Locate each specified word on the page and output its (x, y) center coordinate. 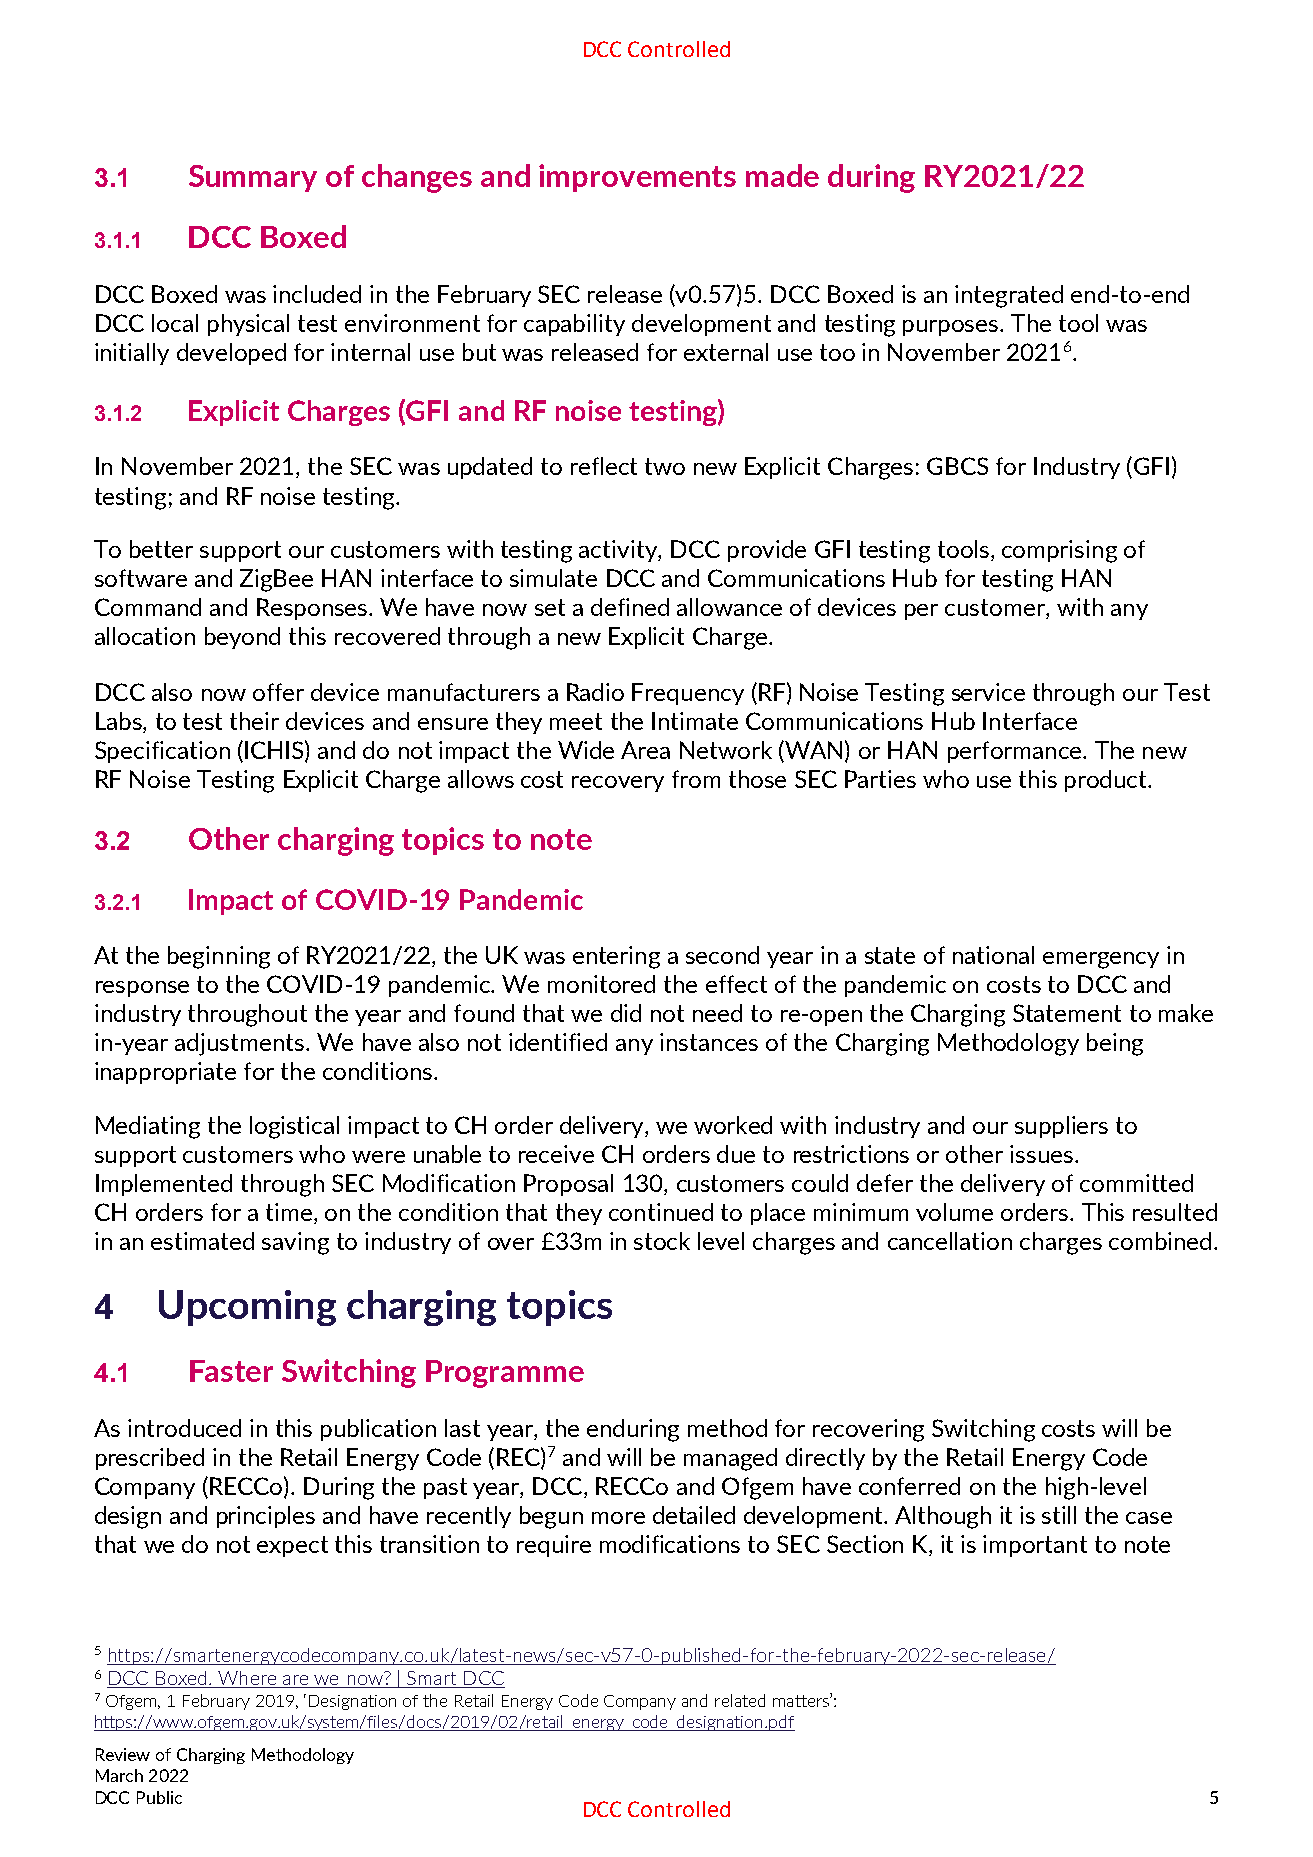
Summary (253, 178)
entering (616, 957)
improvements (637, 178)
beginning (219, 957)
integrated (1009, 296)
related (740, 1700)
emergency (1101, 960)
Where (247, 1679)
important (1035, 1546)
